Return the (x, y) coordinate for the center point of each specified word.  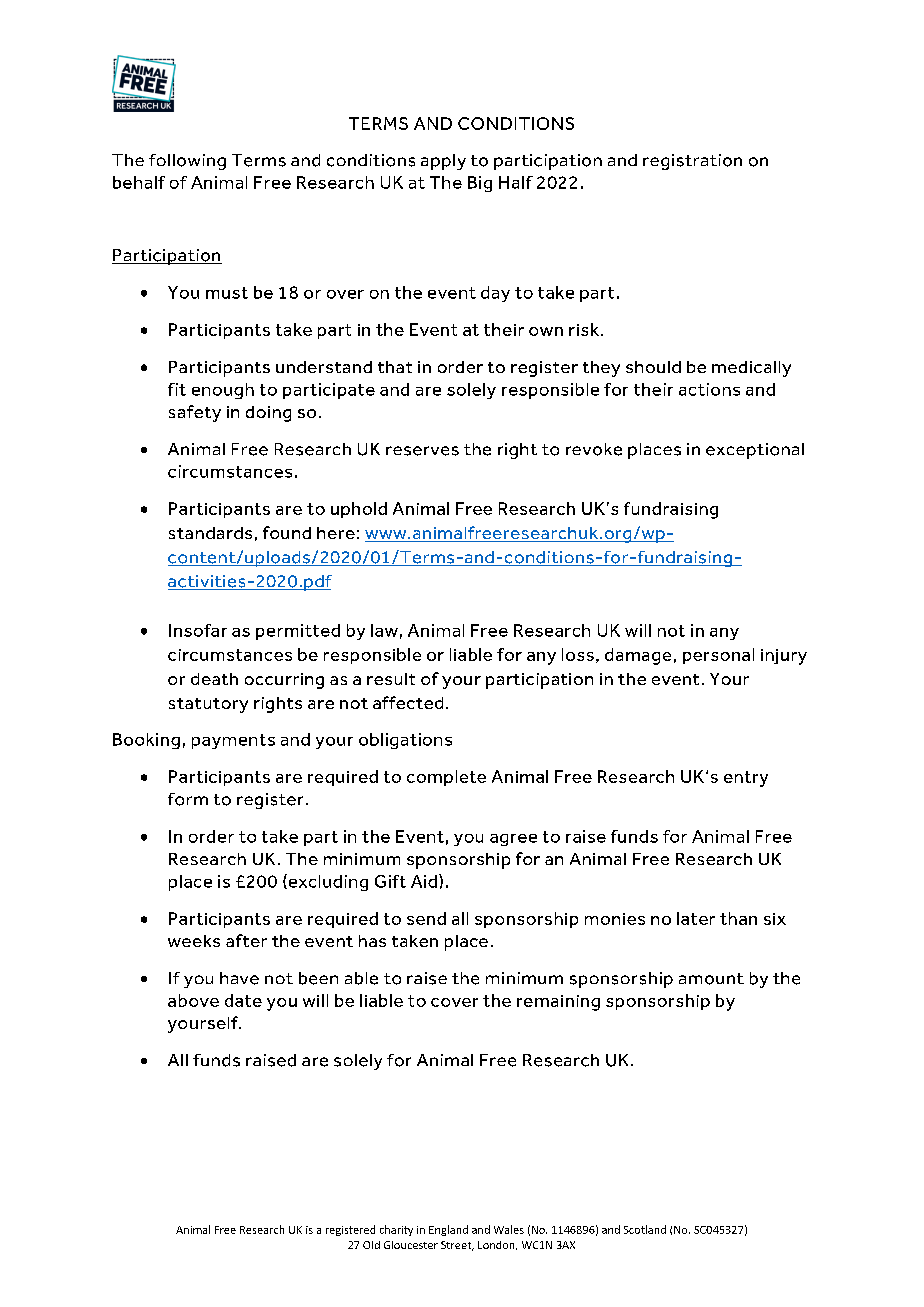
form (188, 799)
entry (746, 779)
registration (692, 162)
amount (711, 979)
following (187, 162)
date (243, 1000)
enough (223, 391)
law (384, 630)
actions (709, 389)
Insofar (198, 630)
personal (718, 656)
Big (480, 184)
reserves (422, 451)
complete (446, 778)
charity (396, 1230)
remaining (558, 1003)
